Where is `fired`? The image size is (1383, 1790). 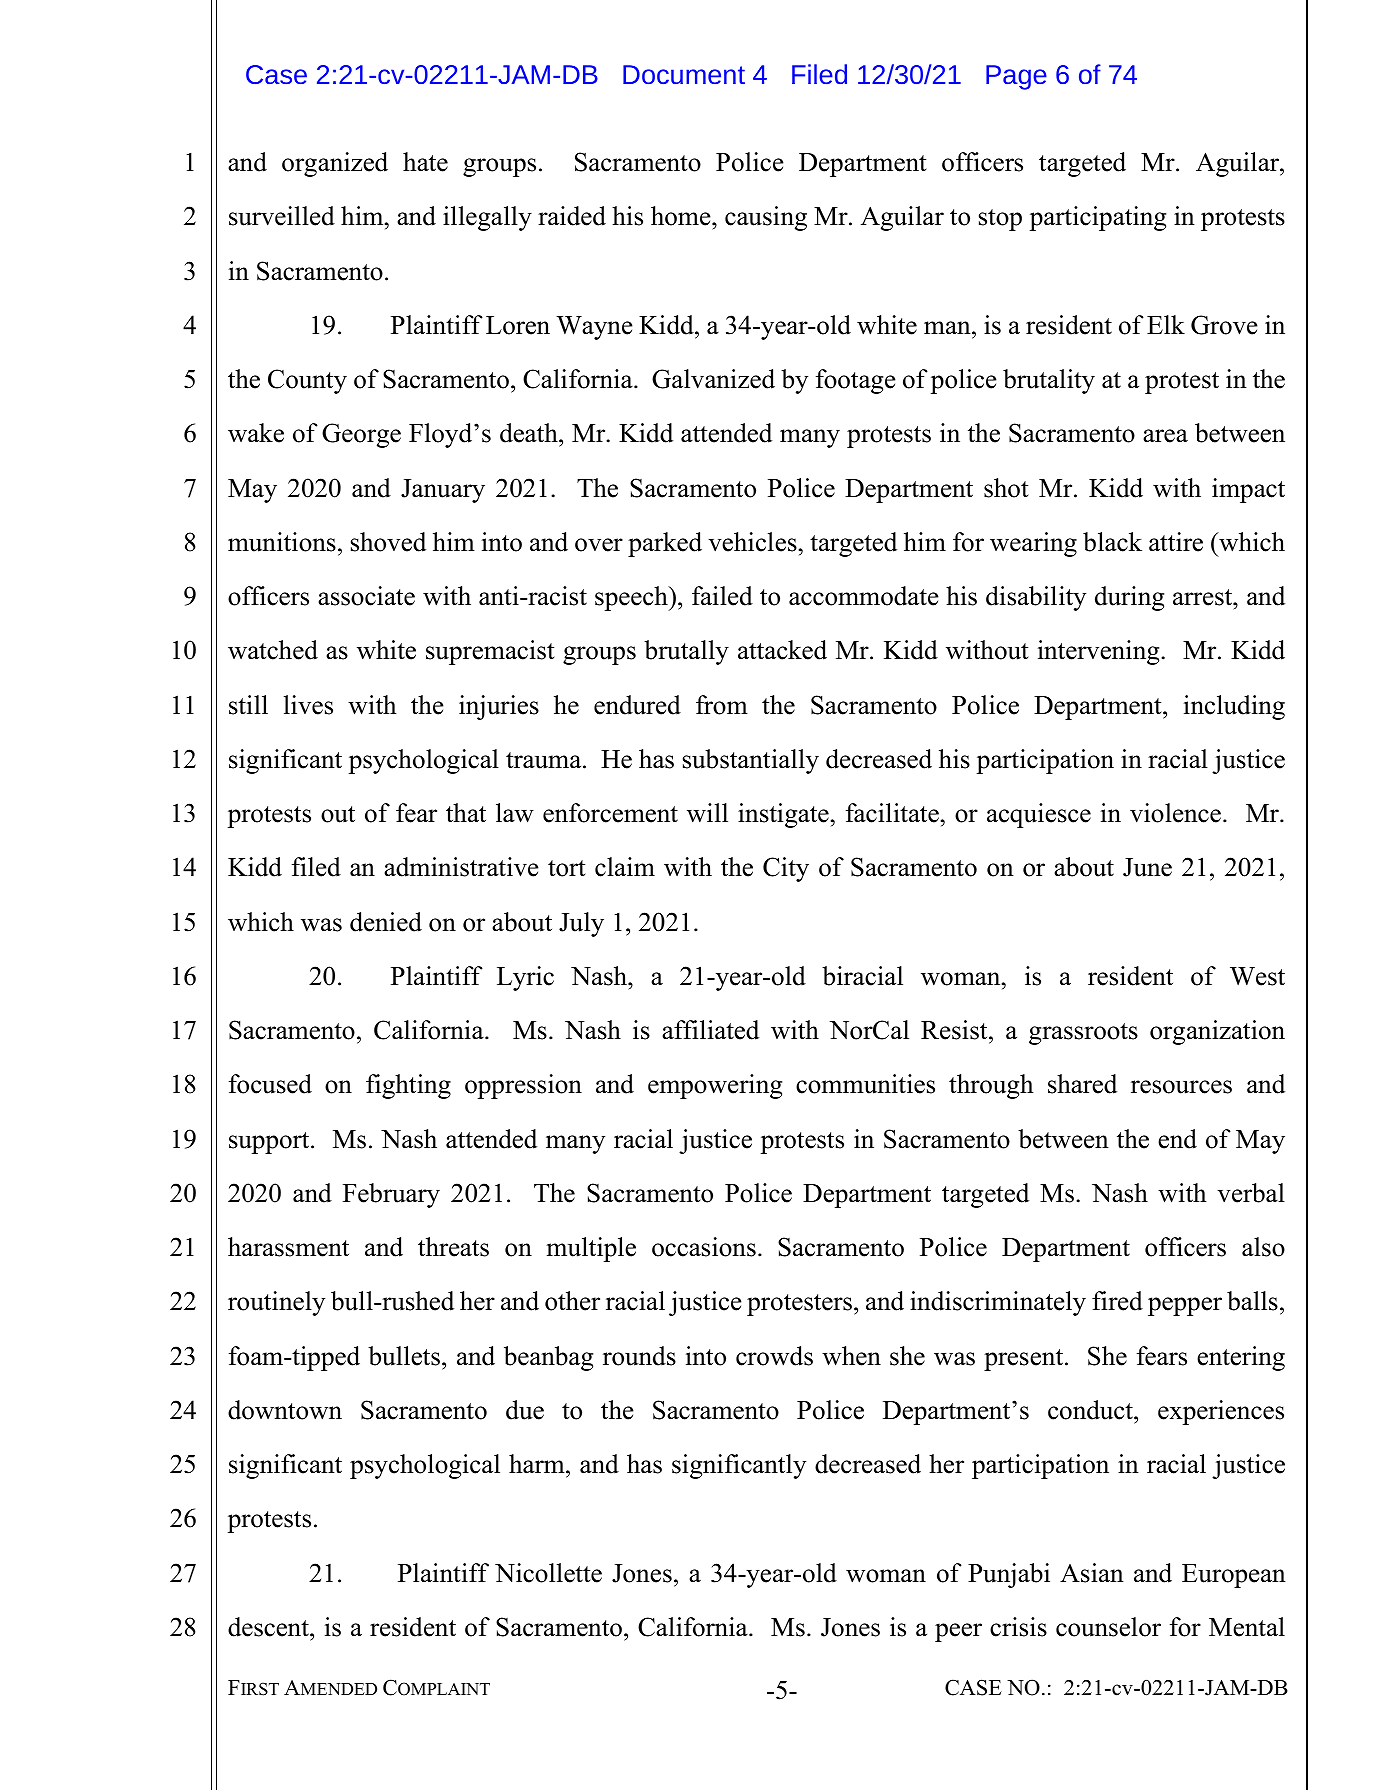
fired is located at coordinates (1117, 1301).
